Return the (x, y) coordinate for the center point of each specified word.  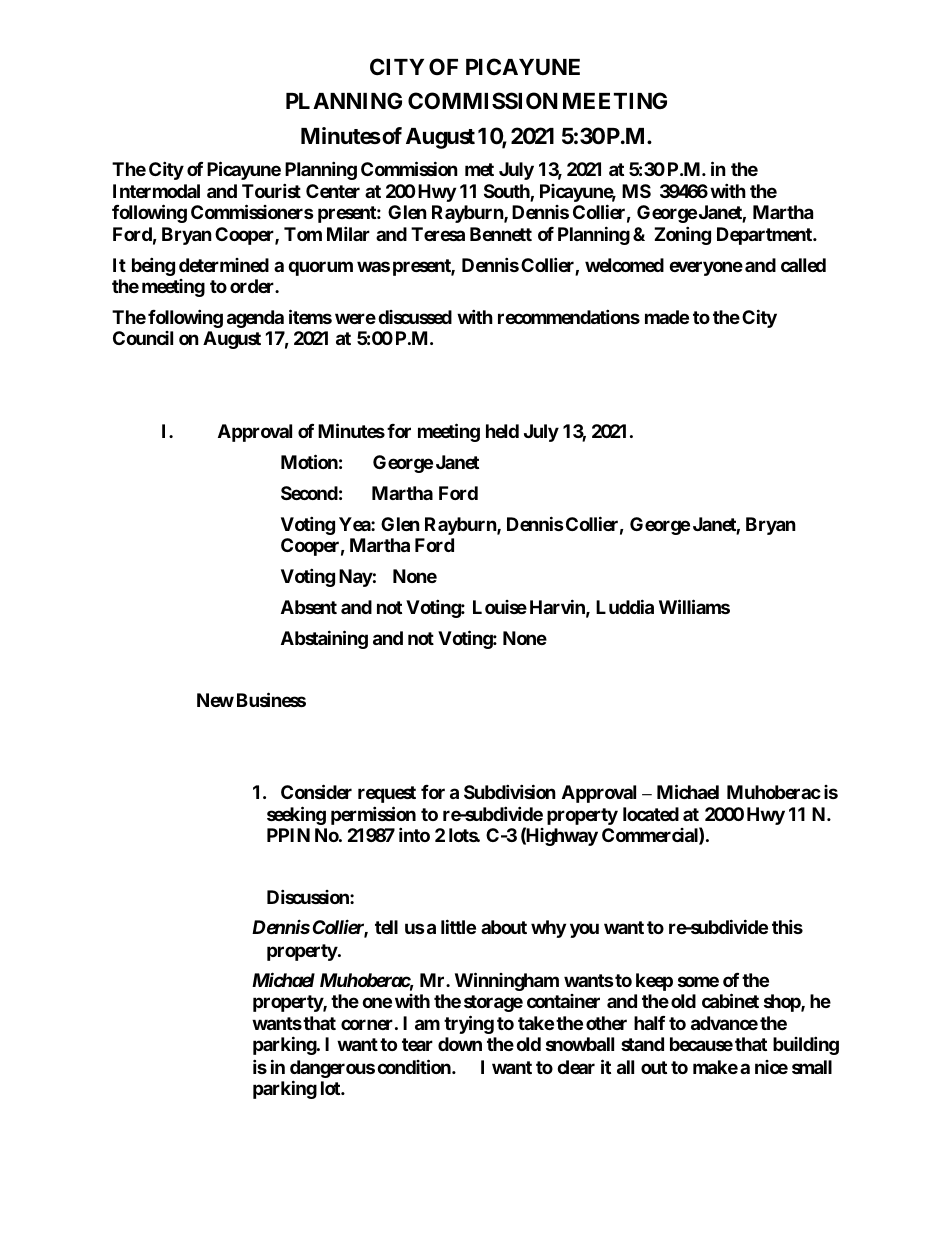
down (460, 1044)
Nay (356, 578)
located (651, 814)
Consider (316, 791)
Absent (309, 607)
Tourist (271, 190)
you (584, 931)
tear (417, 1044)
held (502, 431)
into (414, 834)
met (479, 169)
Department (765, 236)
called (803, 265)
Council (143, 338)
